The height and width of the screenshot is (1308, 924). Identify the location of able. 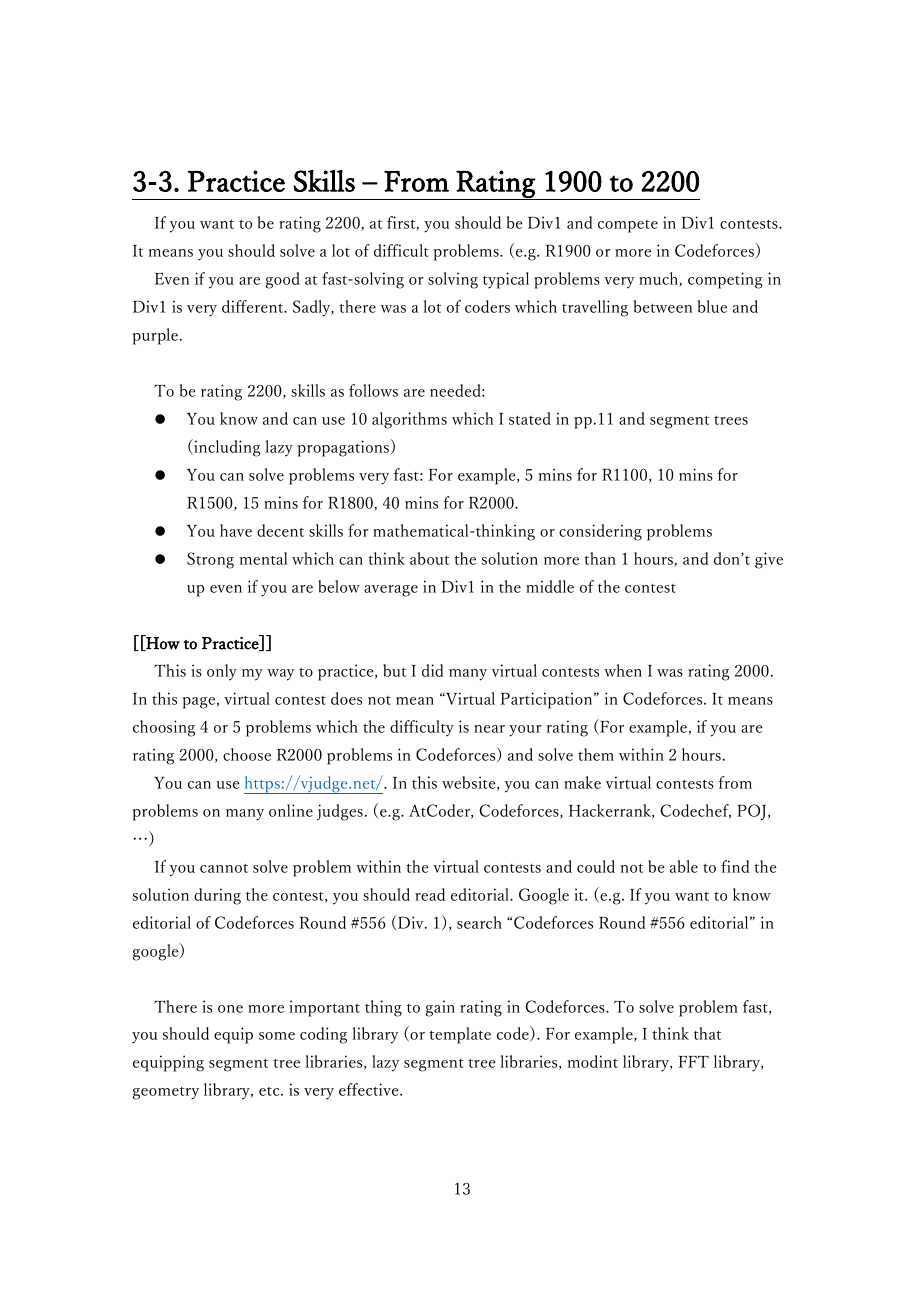
(684, 866).
